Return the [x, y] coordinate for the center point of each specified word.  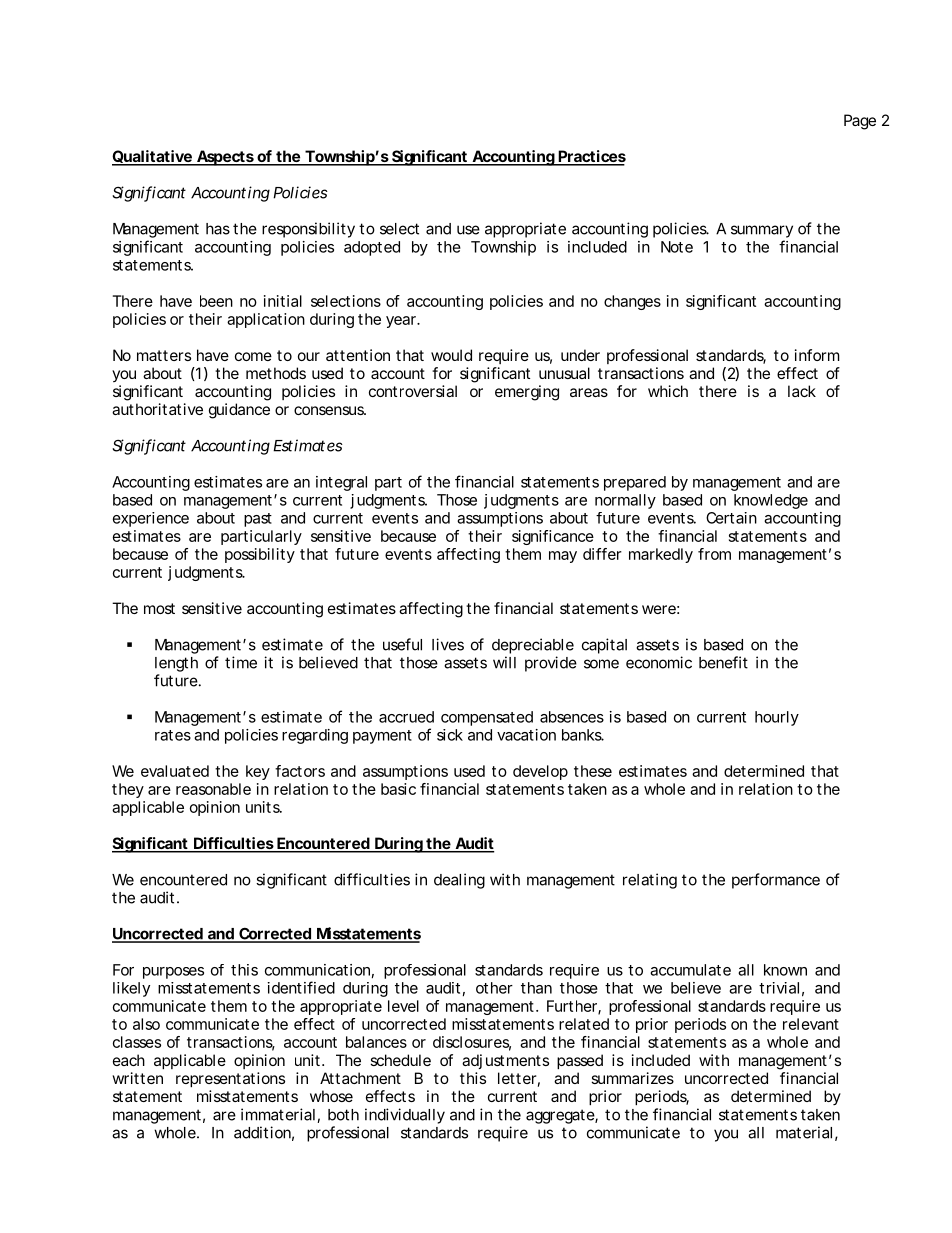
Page [860, 122]
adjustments [505, 1061]
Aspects [225, 158]
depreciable [533, 646]
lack [802, 391]
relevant [811, 1024]
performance [776, 881]
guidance [239, 411]
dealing [459, 881]
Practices [591, 157]
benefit [723, 662]
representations [230, 1079]
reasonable [213, 789]
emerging [527, 393]
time [241, 662]
